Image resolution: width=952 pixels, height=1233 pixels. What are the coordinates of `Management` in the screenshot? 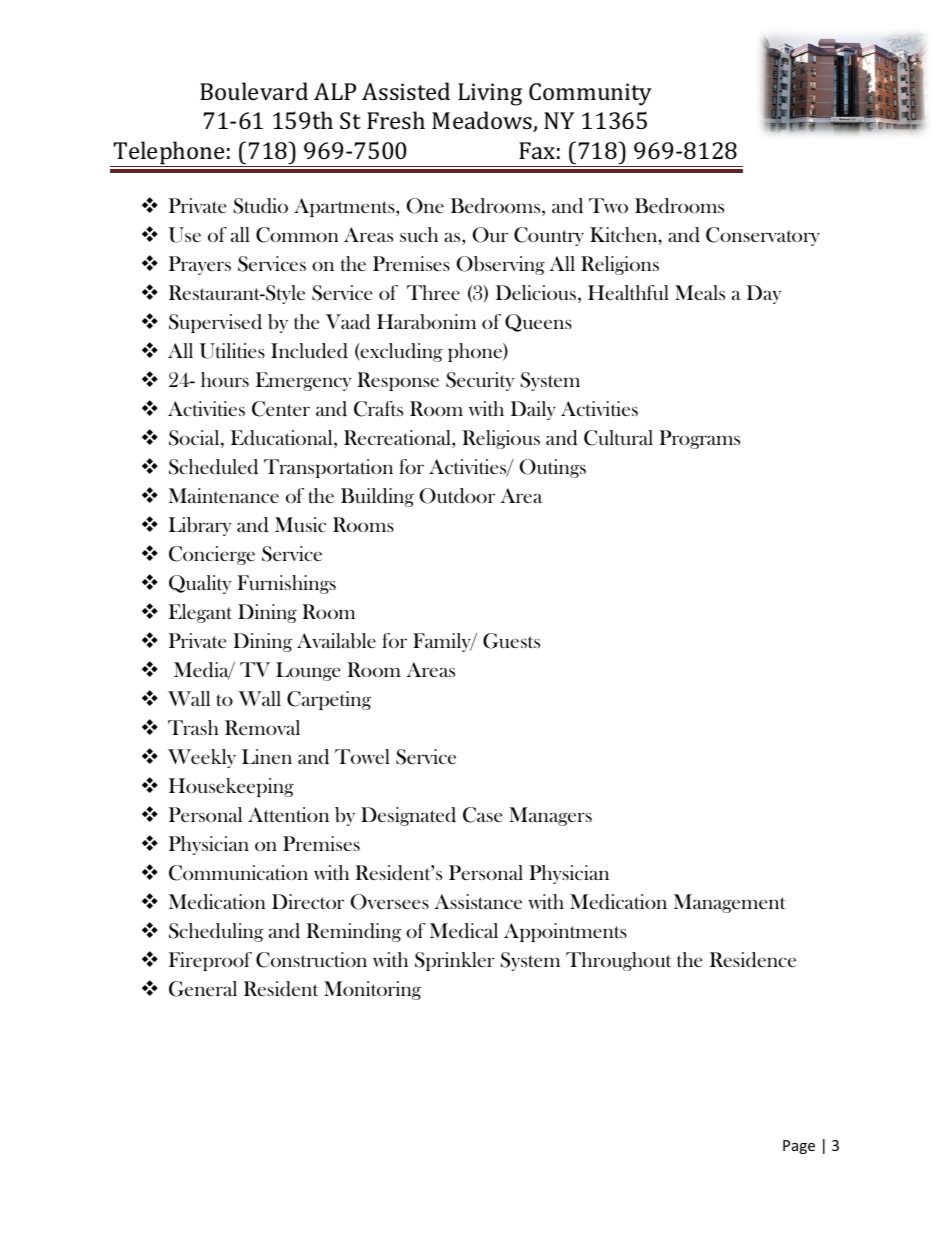 It's located at (730, 903).
